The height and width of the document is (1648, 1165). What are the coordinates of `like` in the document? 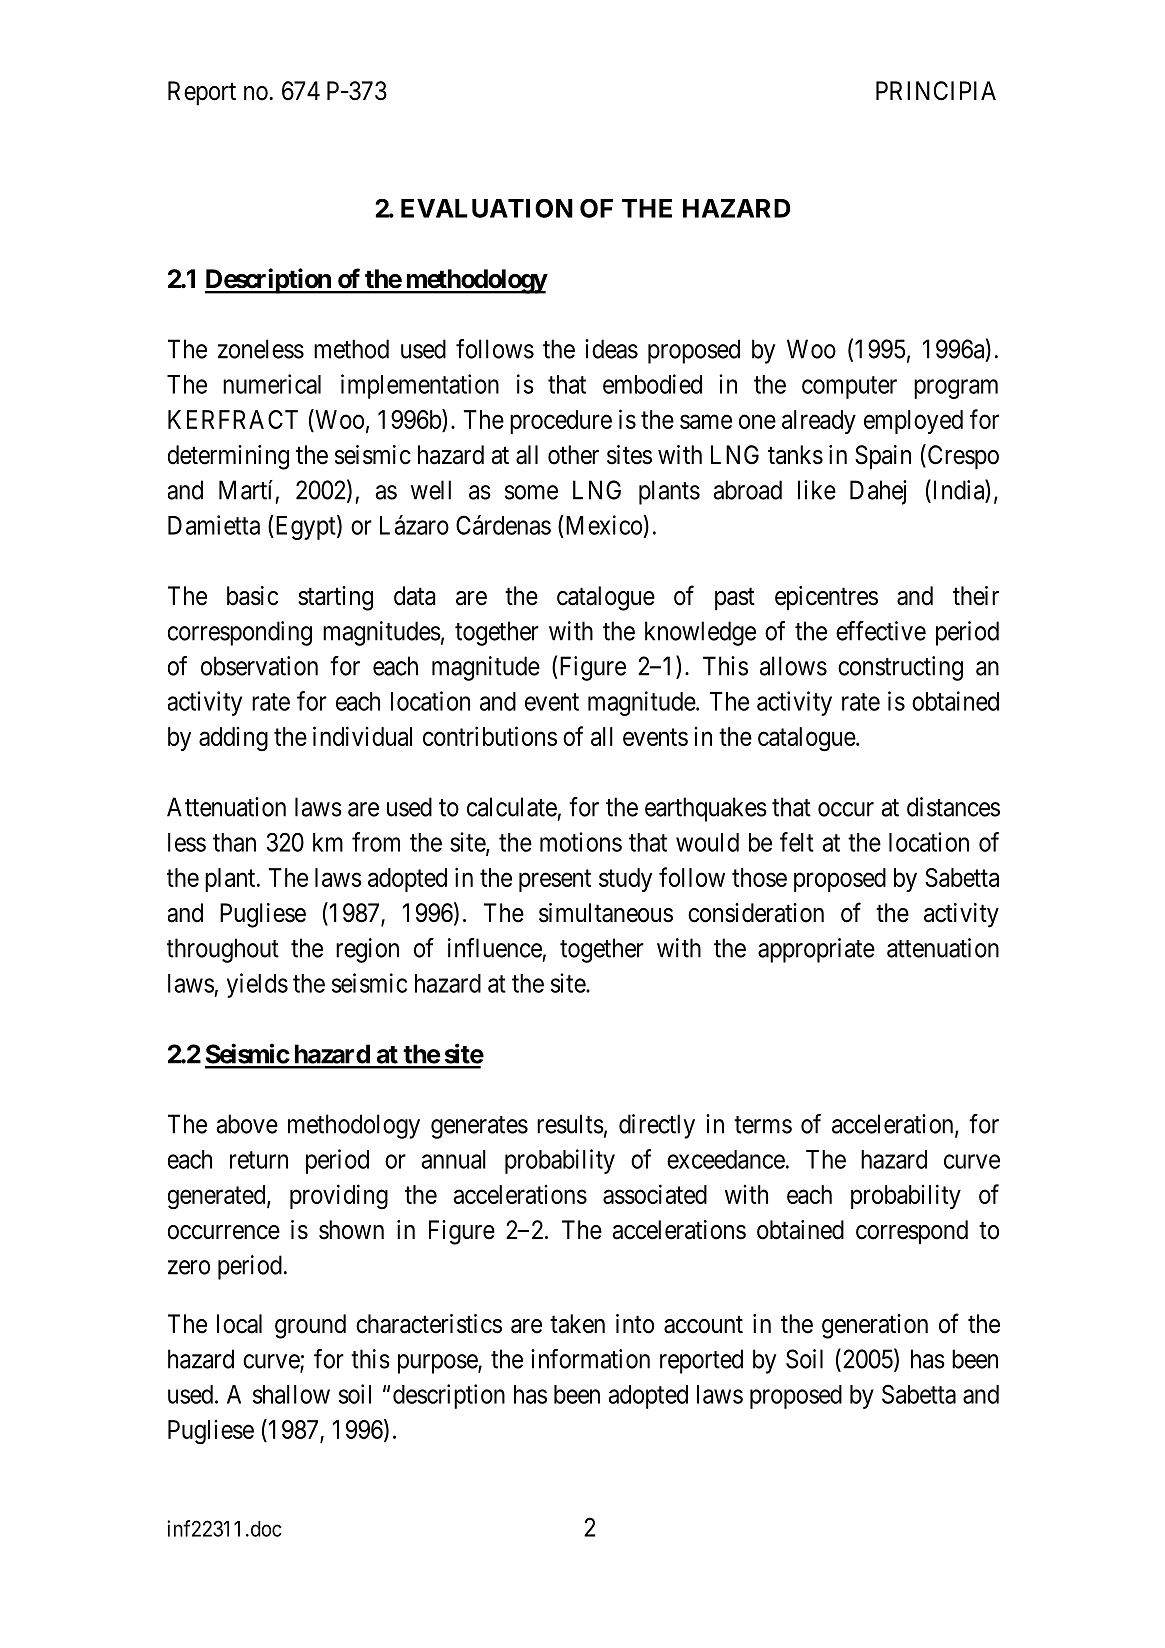 It's located at (817, 490).
